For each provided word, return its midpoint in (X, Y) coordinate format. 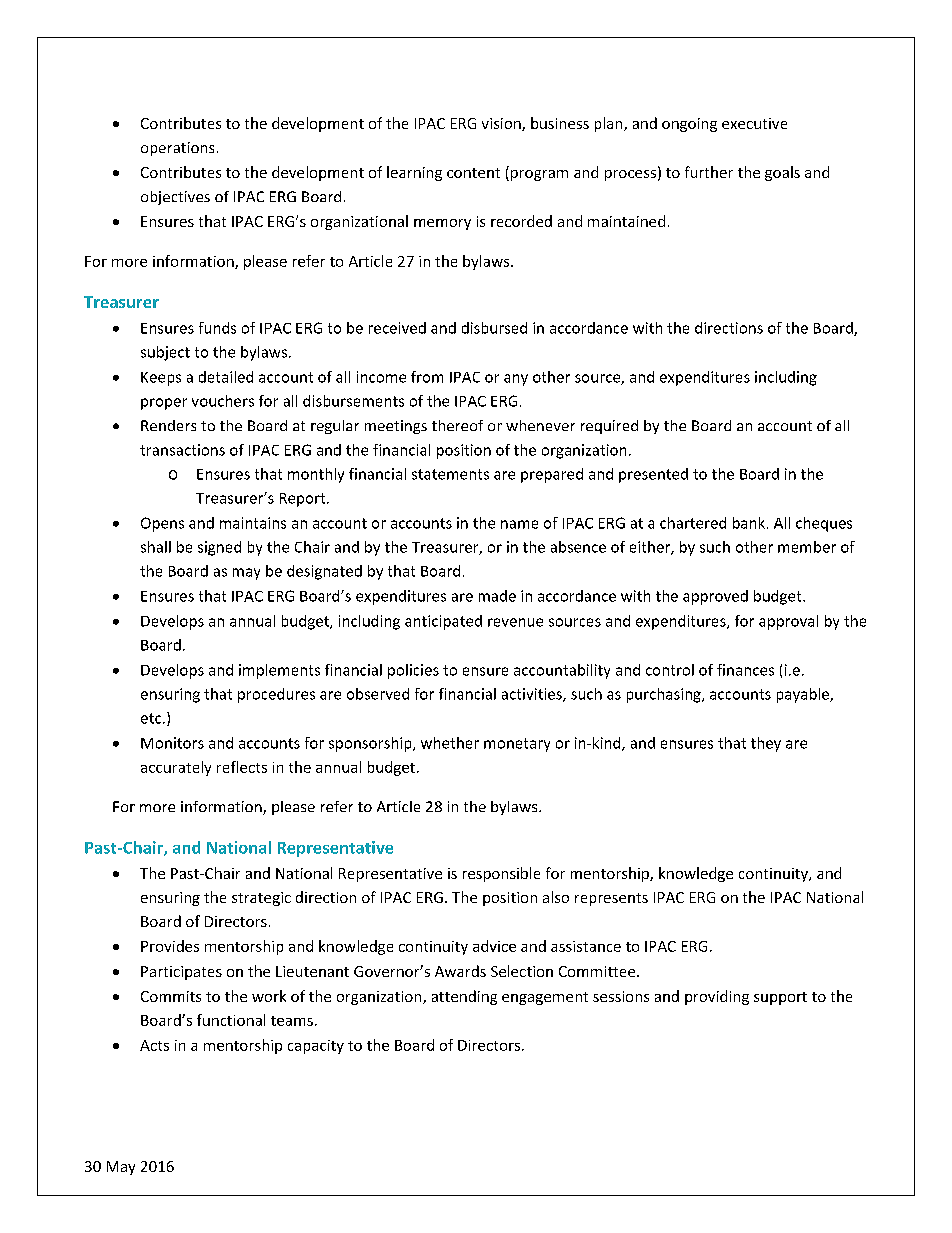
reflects (242, 767)
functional (231, 1020)
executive (754, 123)
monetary (517, 745)
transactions (182, 450)
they (766, 744)
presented (653, 475)
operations (177, 149)
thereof (457, 425)
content (473, 173)
